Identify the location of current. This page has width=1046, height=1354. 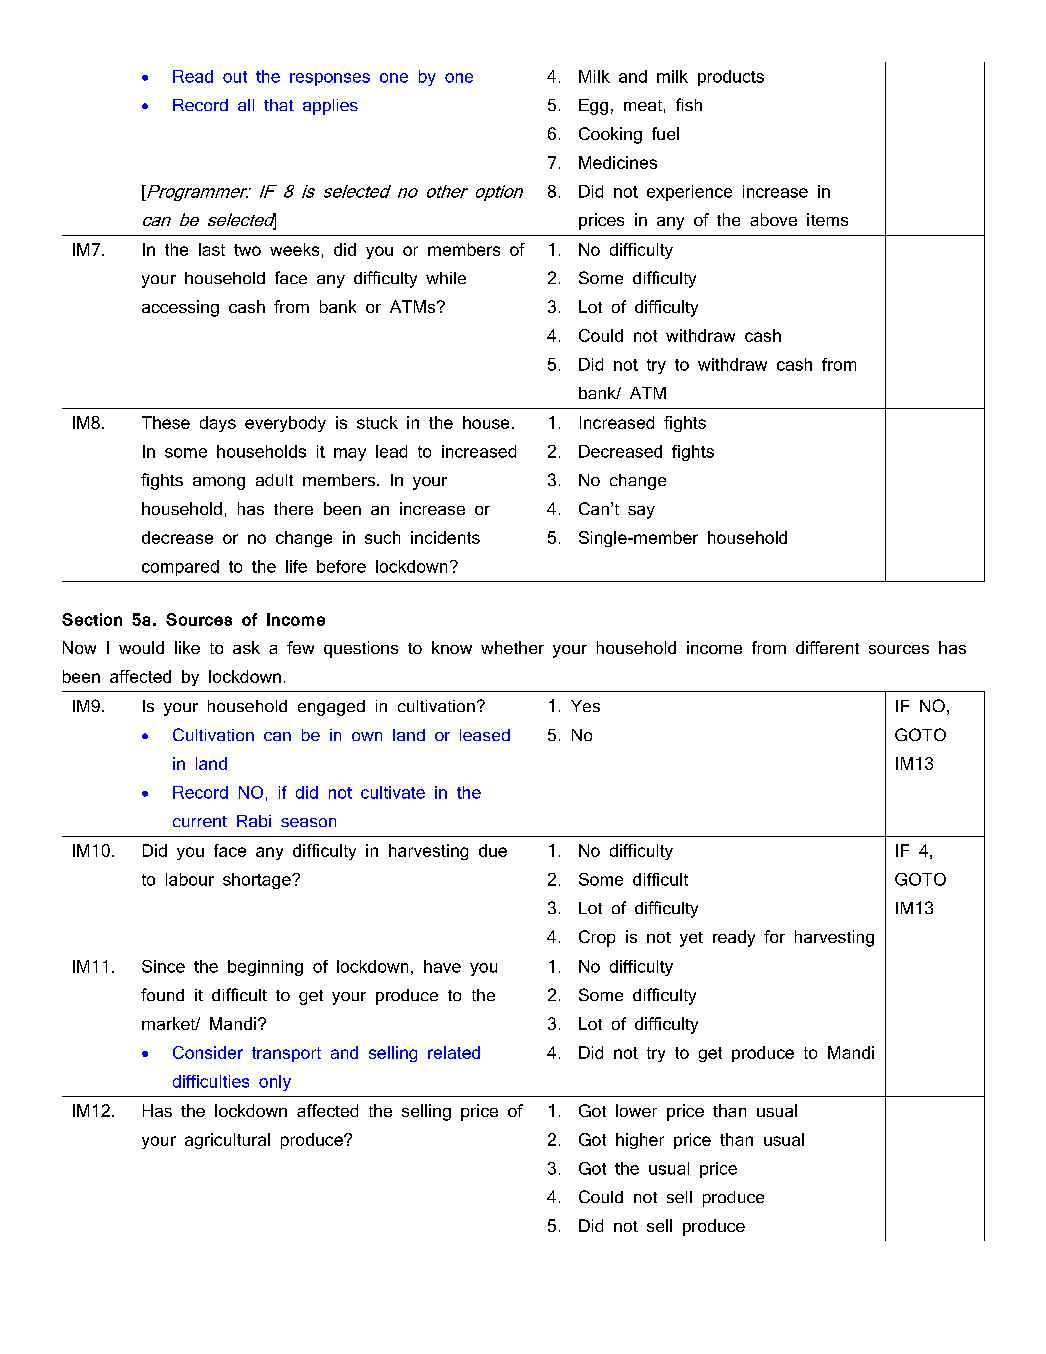
(200, 821).
